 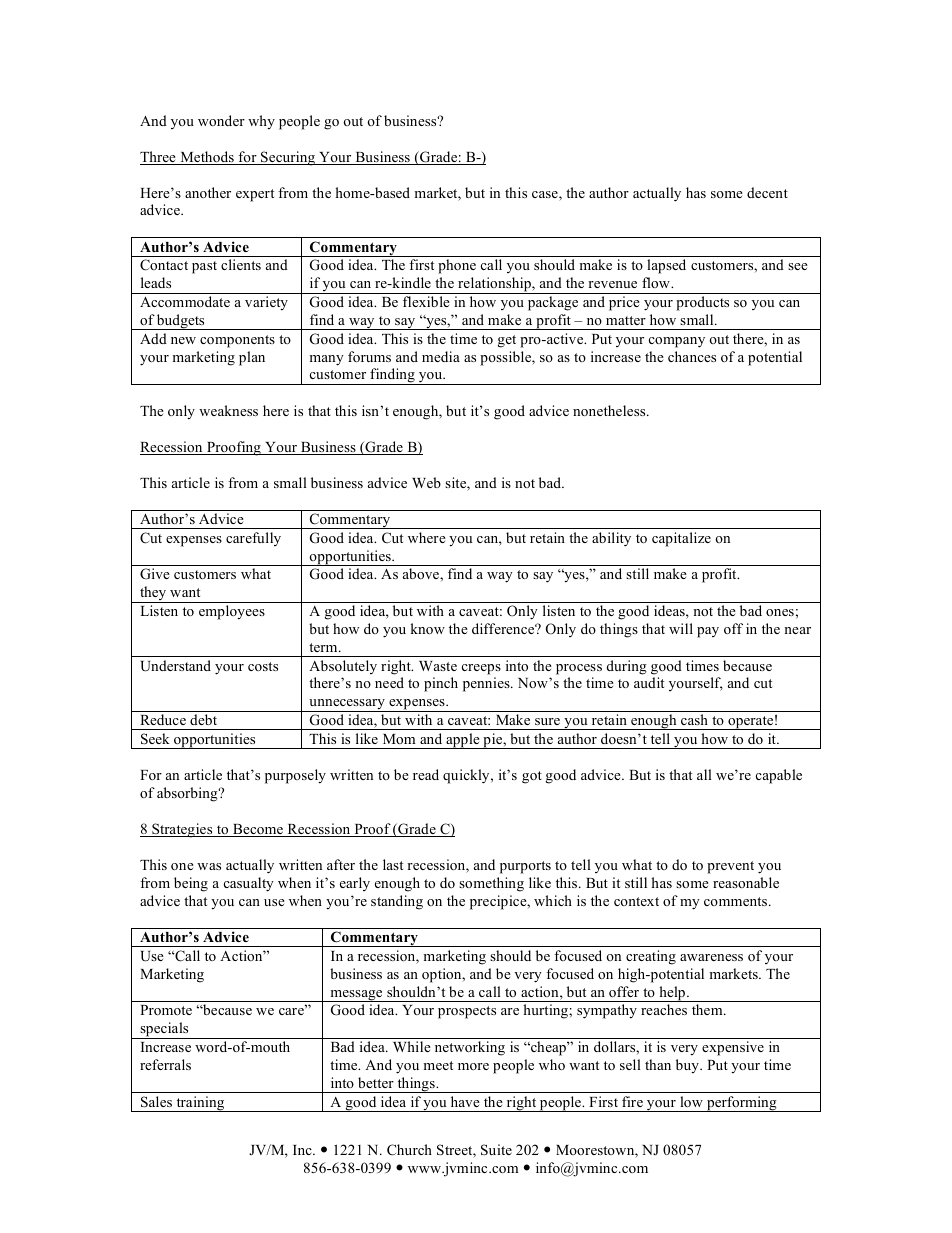 What do you see at coordinates (730, 867) in the screenshot?
I see `prevent` at bounding box center [730, 867].
